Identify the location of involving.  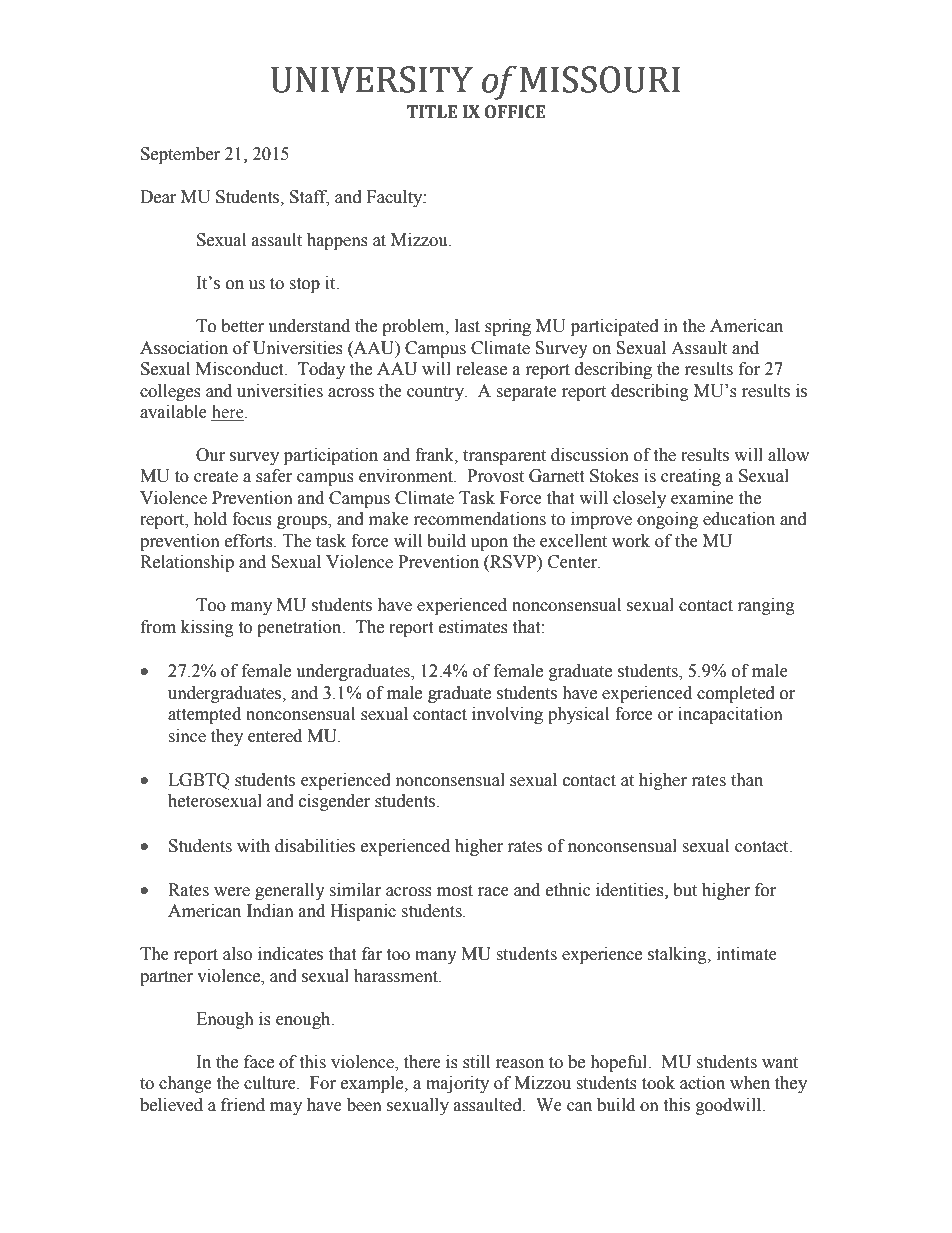
(507, 715).
